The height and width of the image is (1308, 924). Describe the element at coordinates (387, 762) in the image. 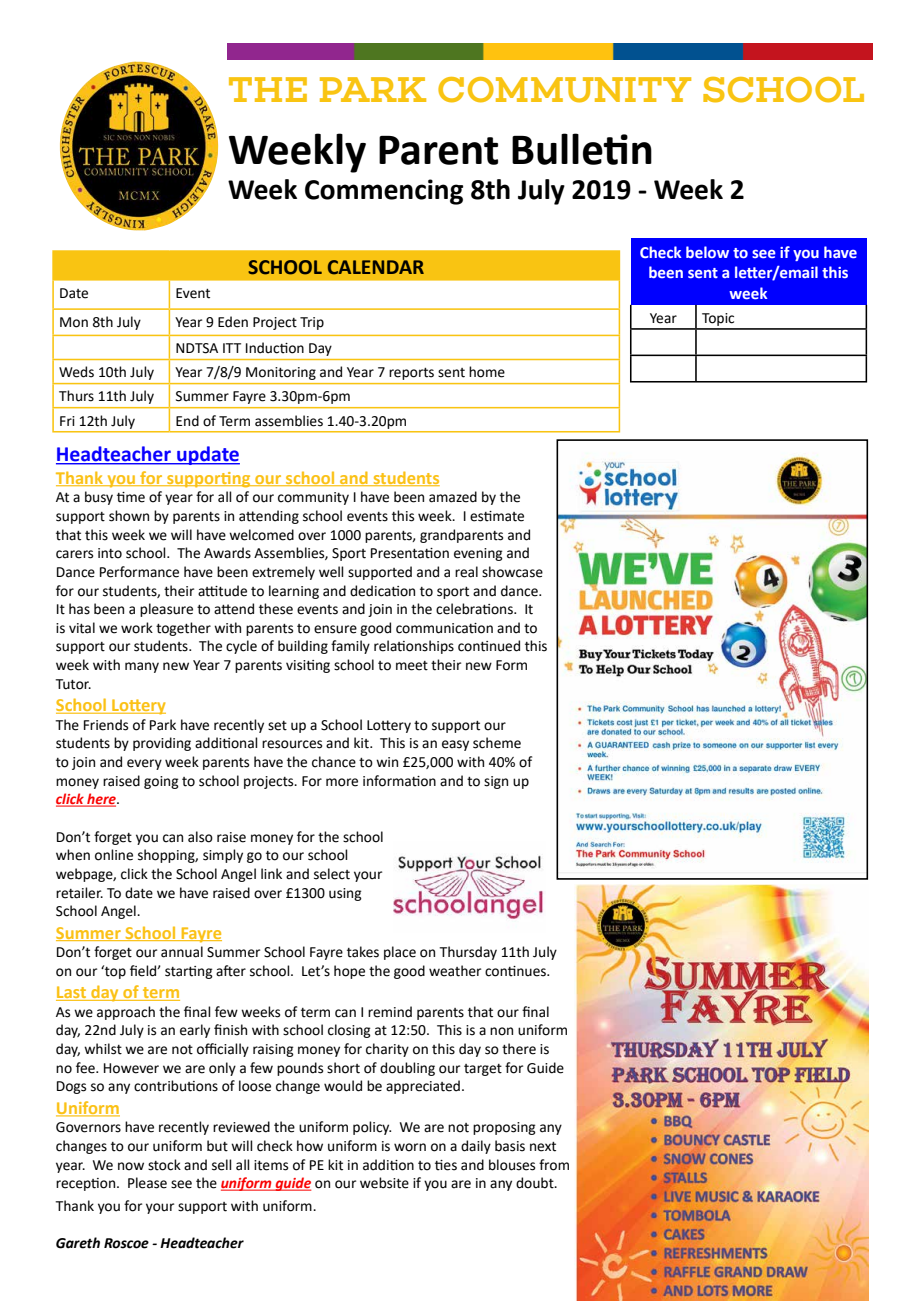

I see `win` at that location.
